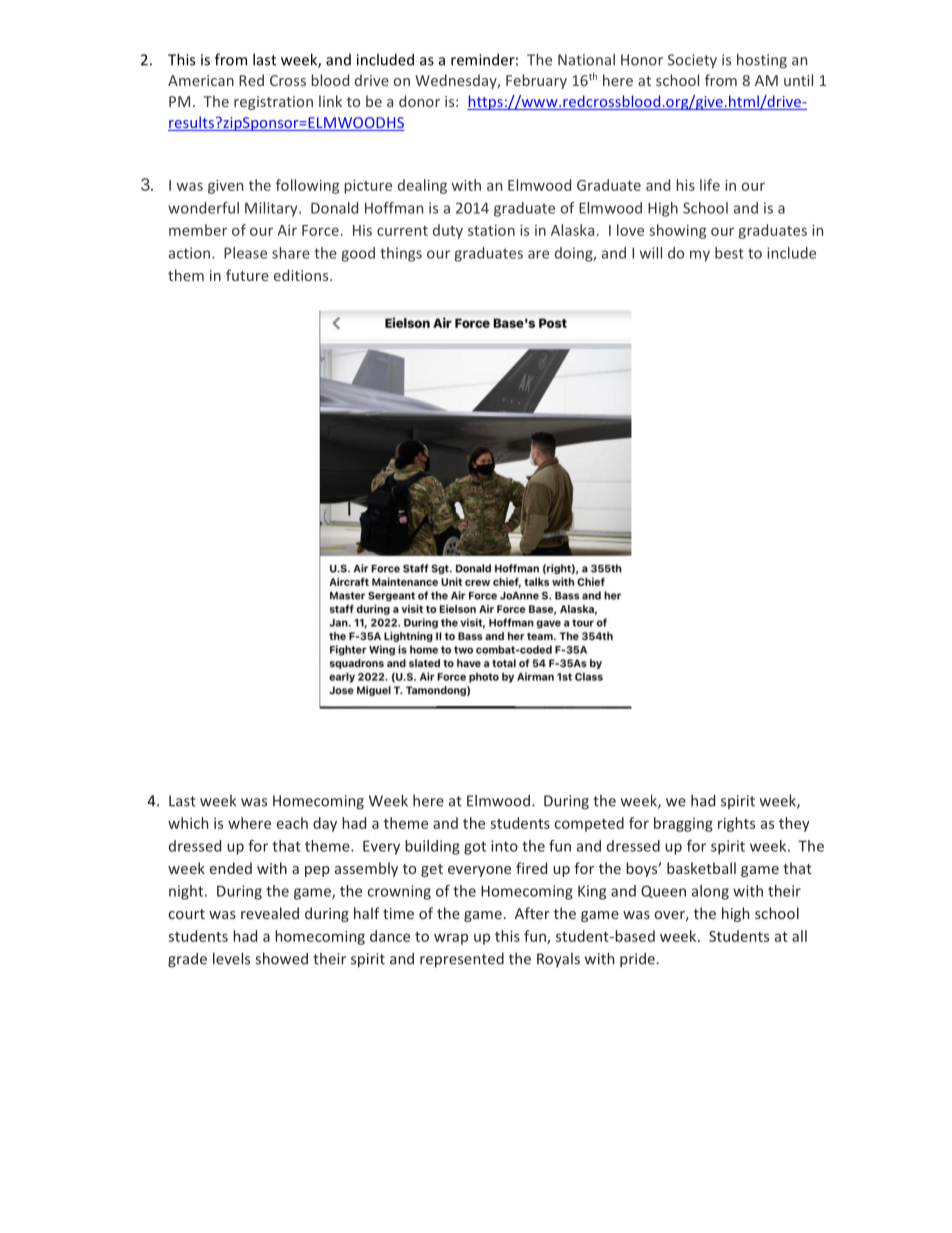 This screenshot has width=952, height=1233. I want to click on will, so click(651, 253).
